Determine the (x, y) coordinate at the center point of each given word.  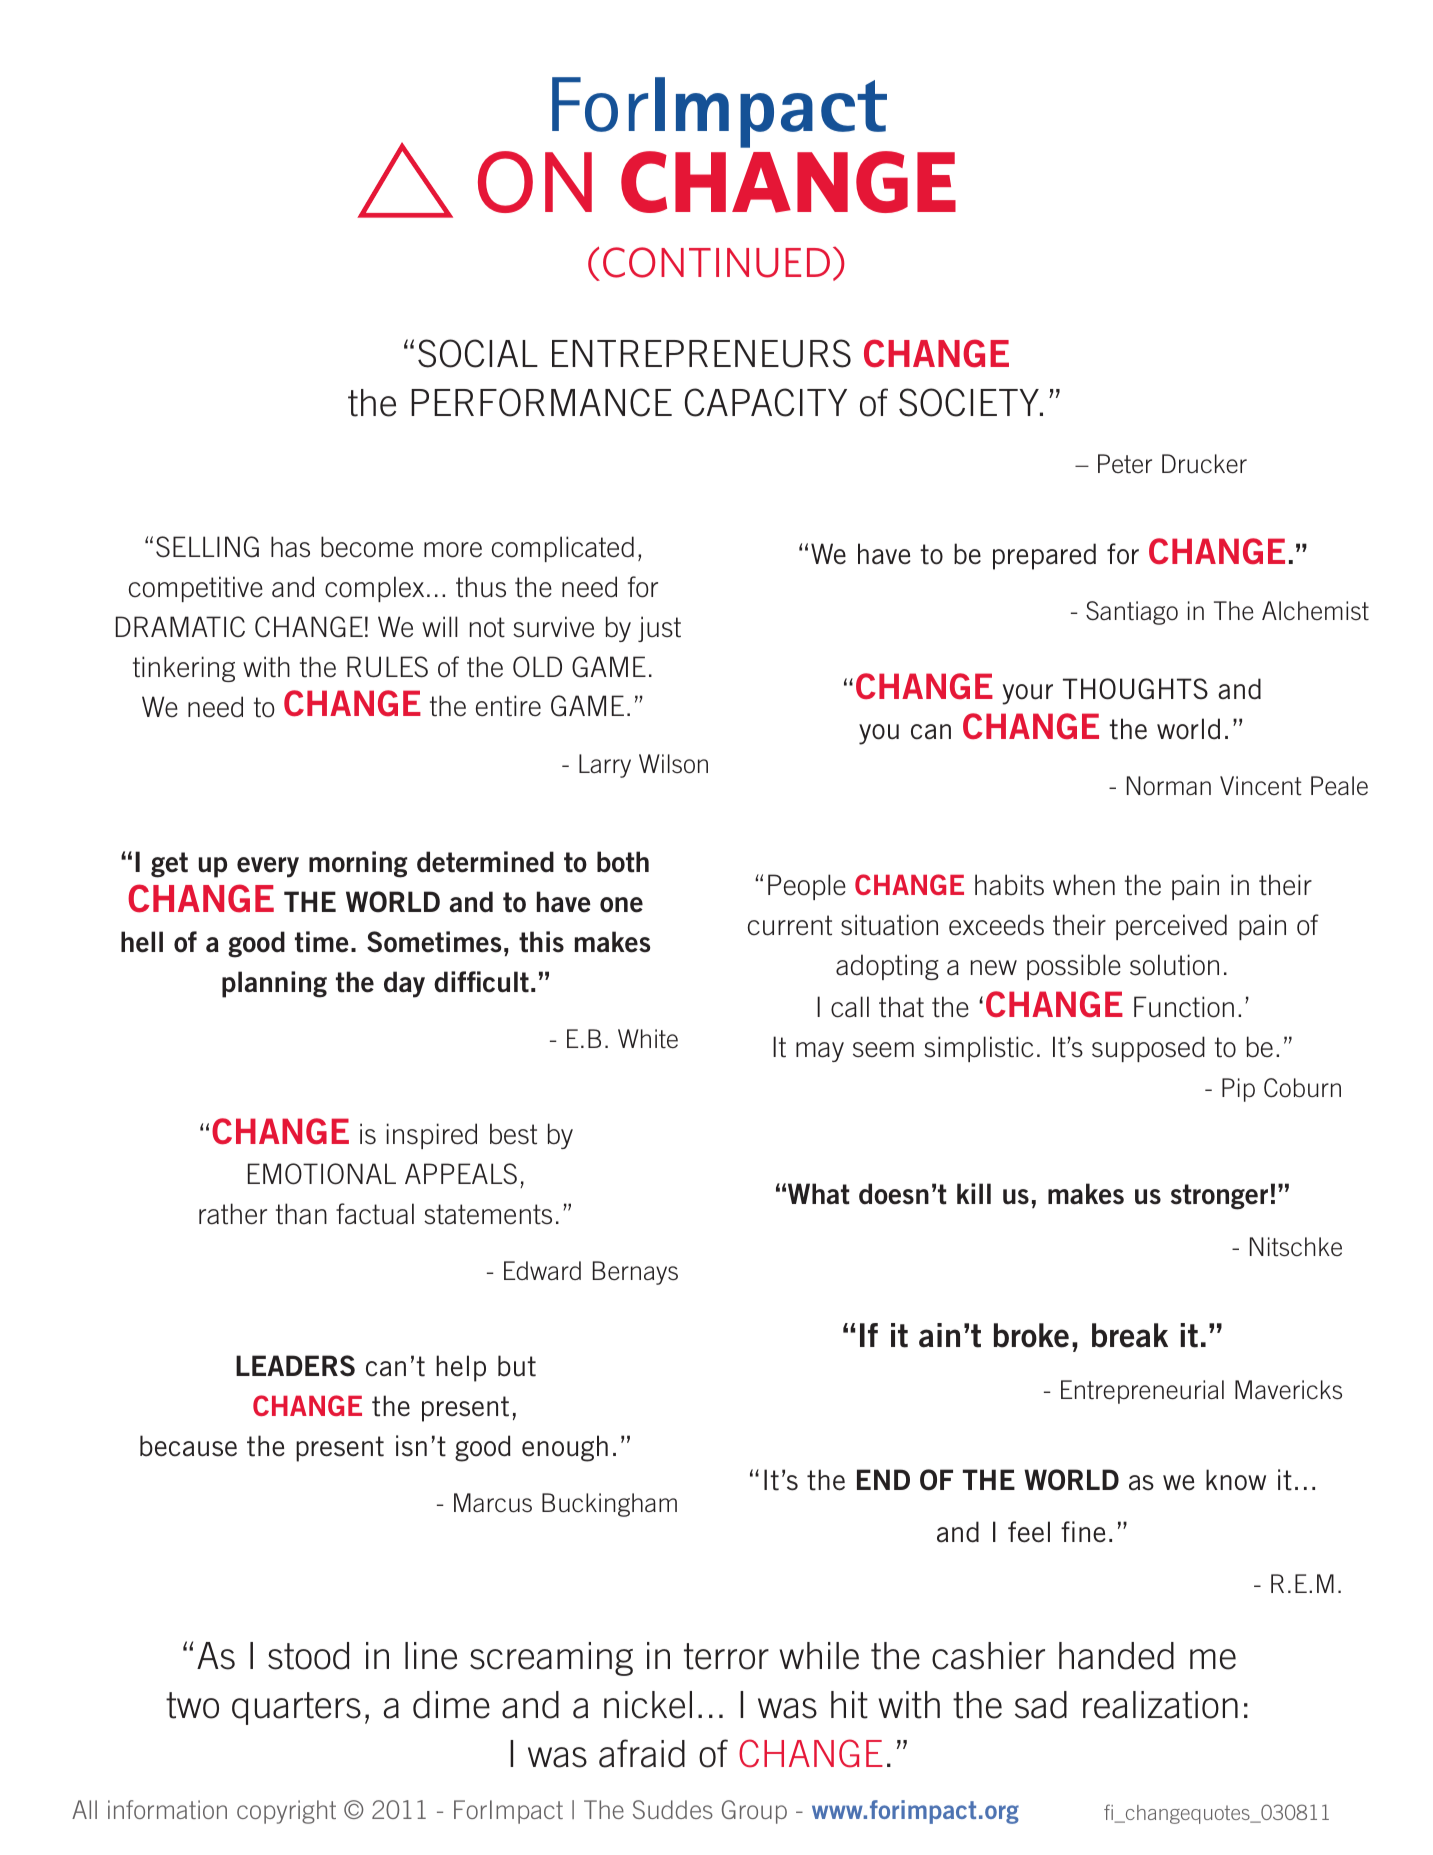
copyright (286, 1812)
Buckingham (609, 1505)
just (659, 629)
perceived (1171, 927)
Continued (716, 262)
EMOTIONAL (322, 1174)
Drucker (1204, 464)
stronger (1219, 1197)
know (1236, 1480)
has (290, 547)
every (268, 867)
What (818, 1194)
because (188, 1446)
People (807, 887)
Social (478, 353)
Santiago (1132, 613)
